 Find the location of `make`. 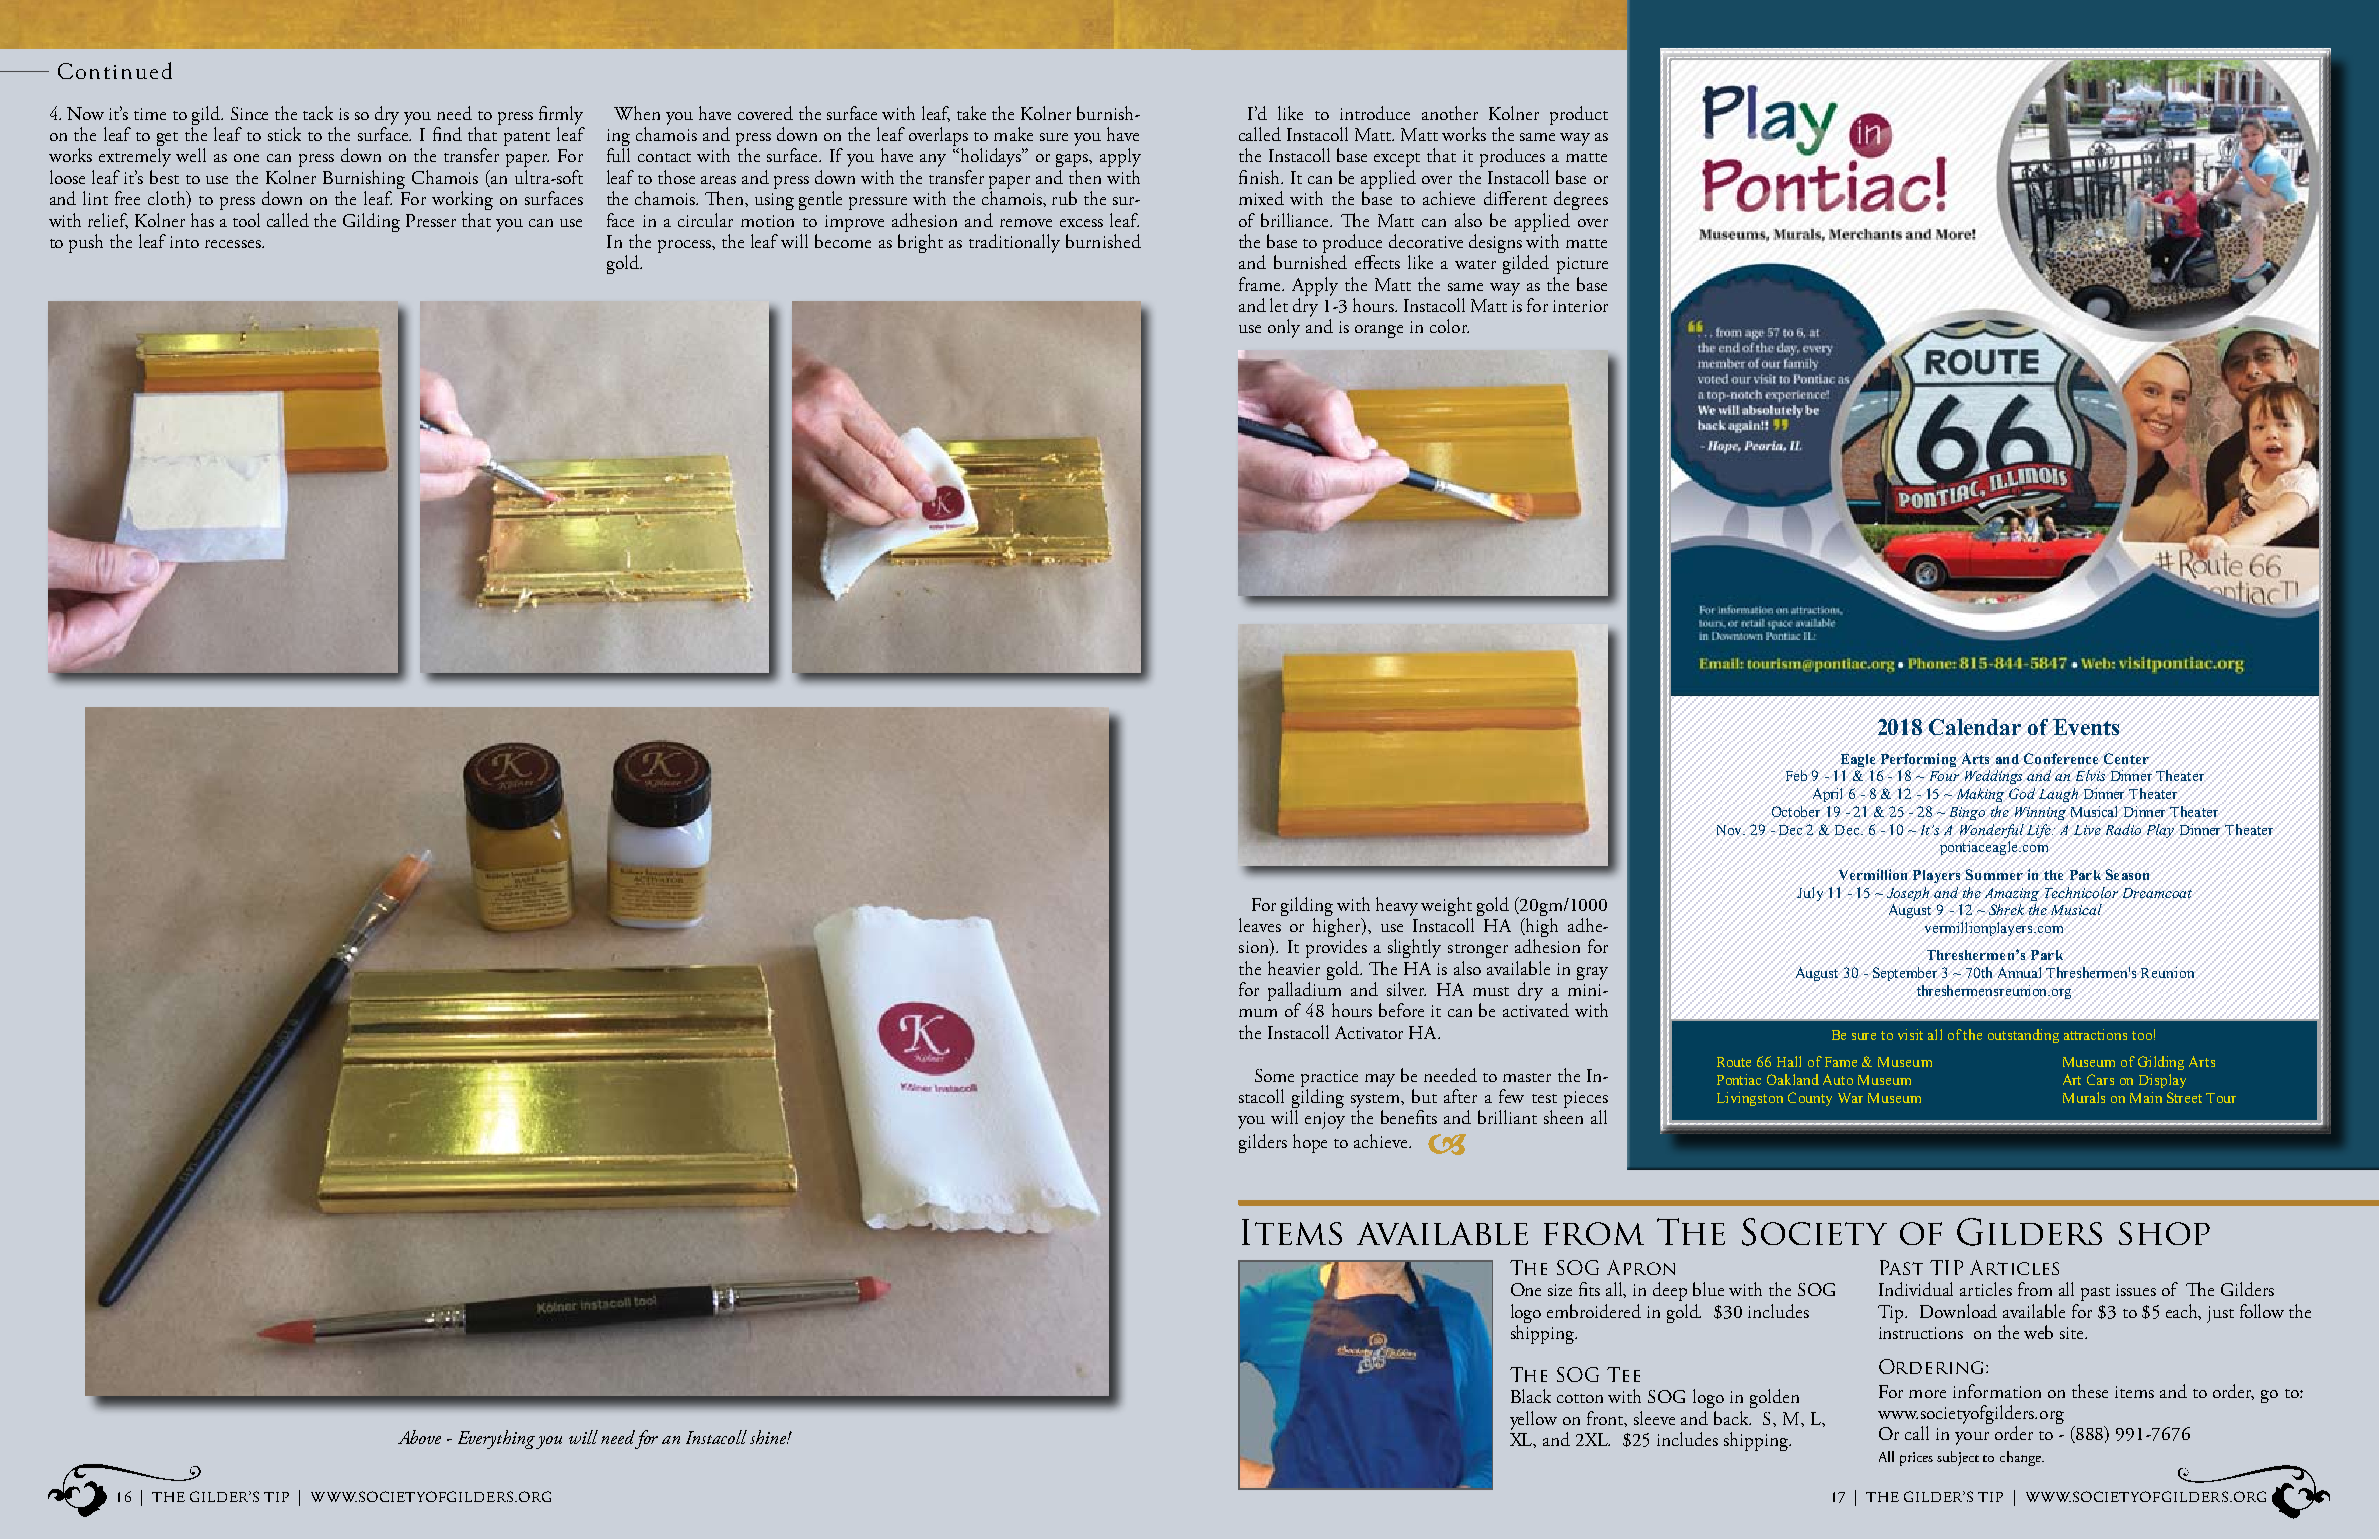

make is located at coordinates (1013, 134).
